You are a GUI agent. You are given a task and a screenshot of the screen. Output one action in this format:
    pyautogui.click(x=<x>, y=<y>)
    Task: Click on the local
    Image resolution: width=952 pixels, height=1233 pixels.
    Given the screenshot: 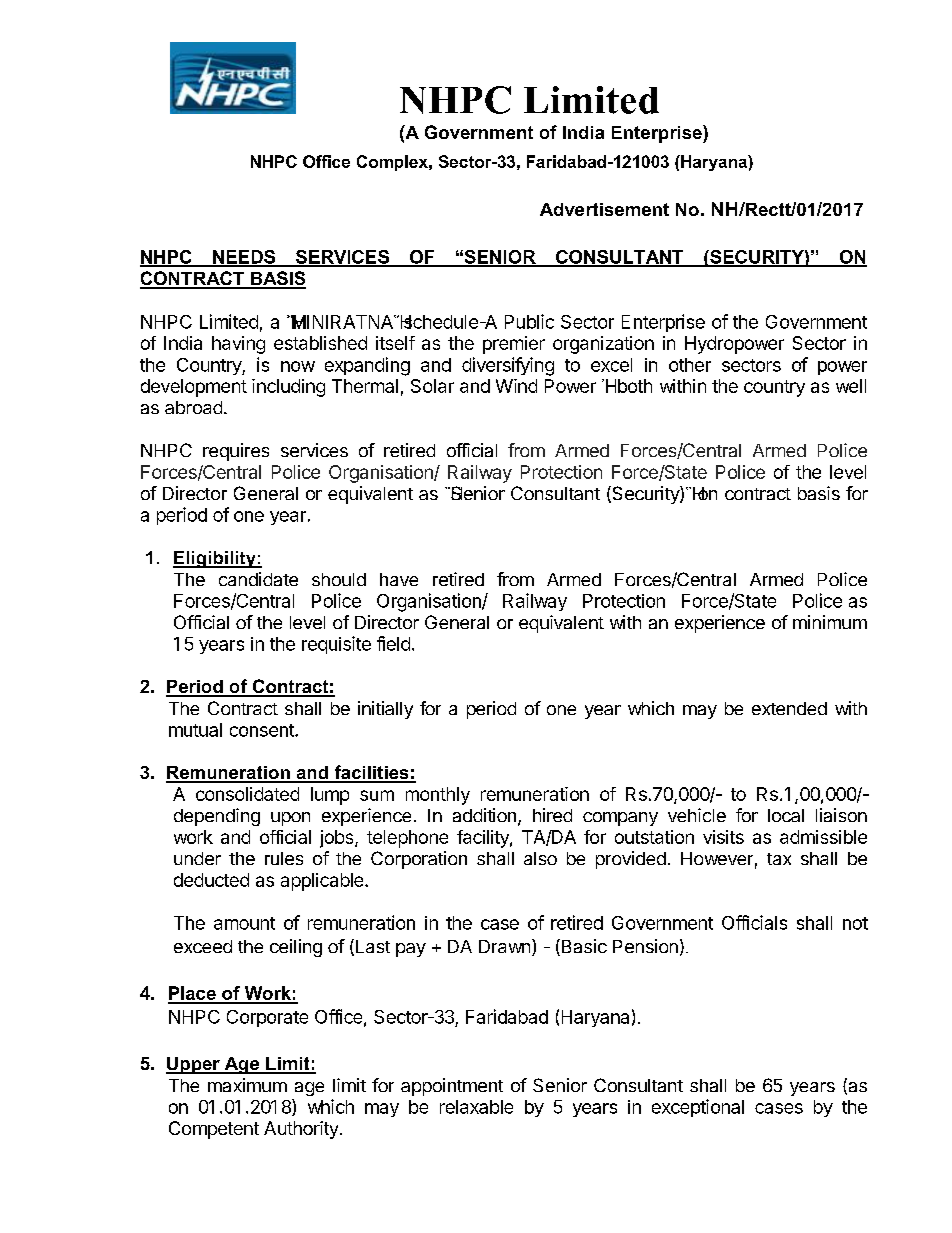 What is the action you would take?
    pyautogui.click(x=786, y=815)
